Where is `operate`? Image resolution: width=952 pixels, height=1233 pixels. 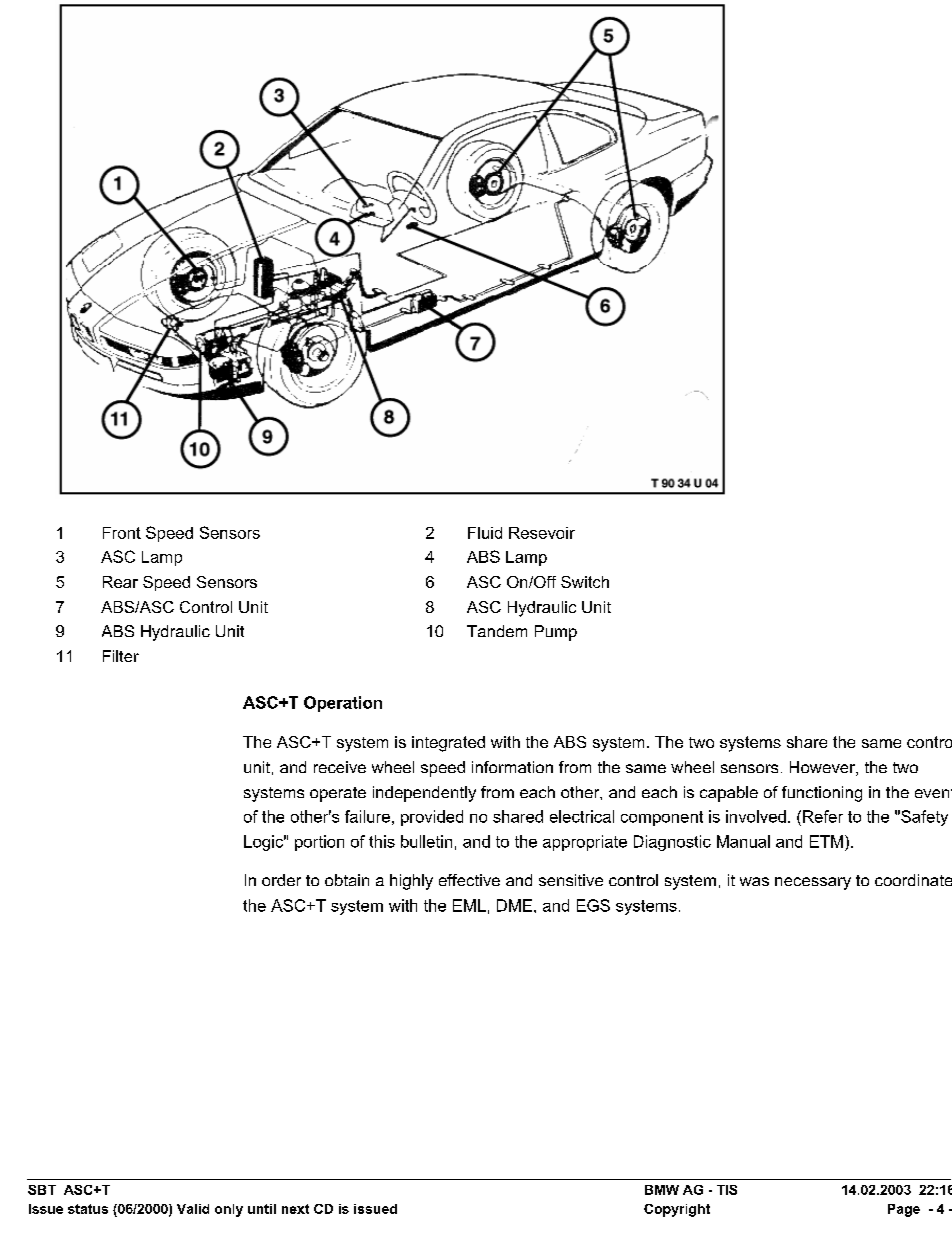
operate is located at coordinates (338, 794).
